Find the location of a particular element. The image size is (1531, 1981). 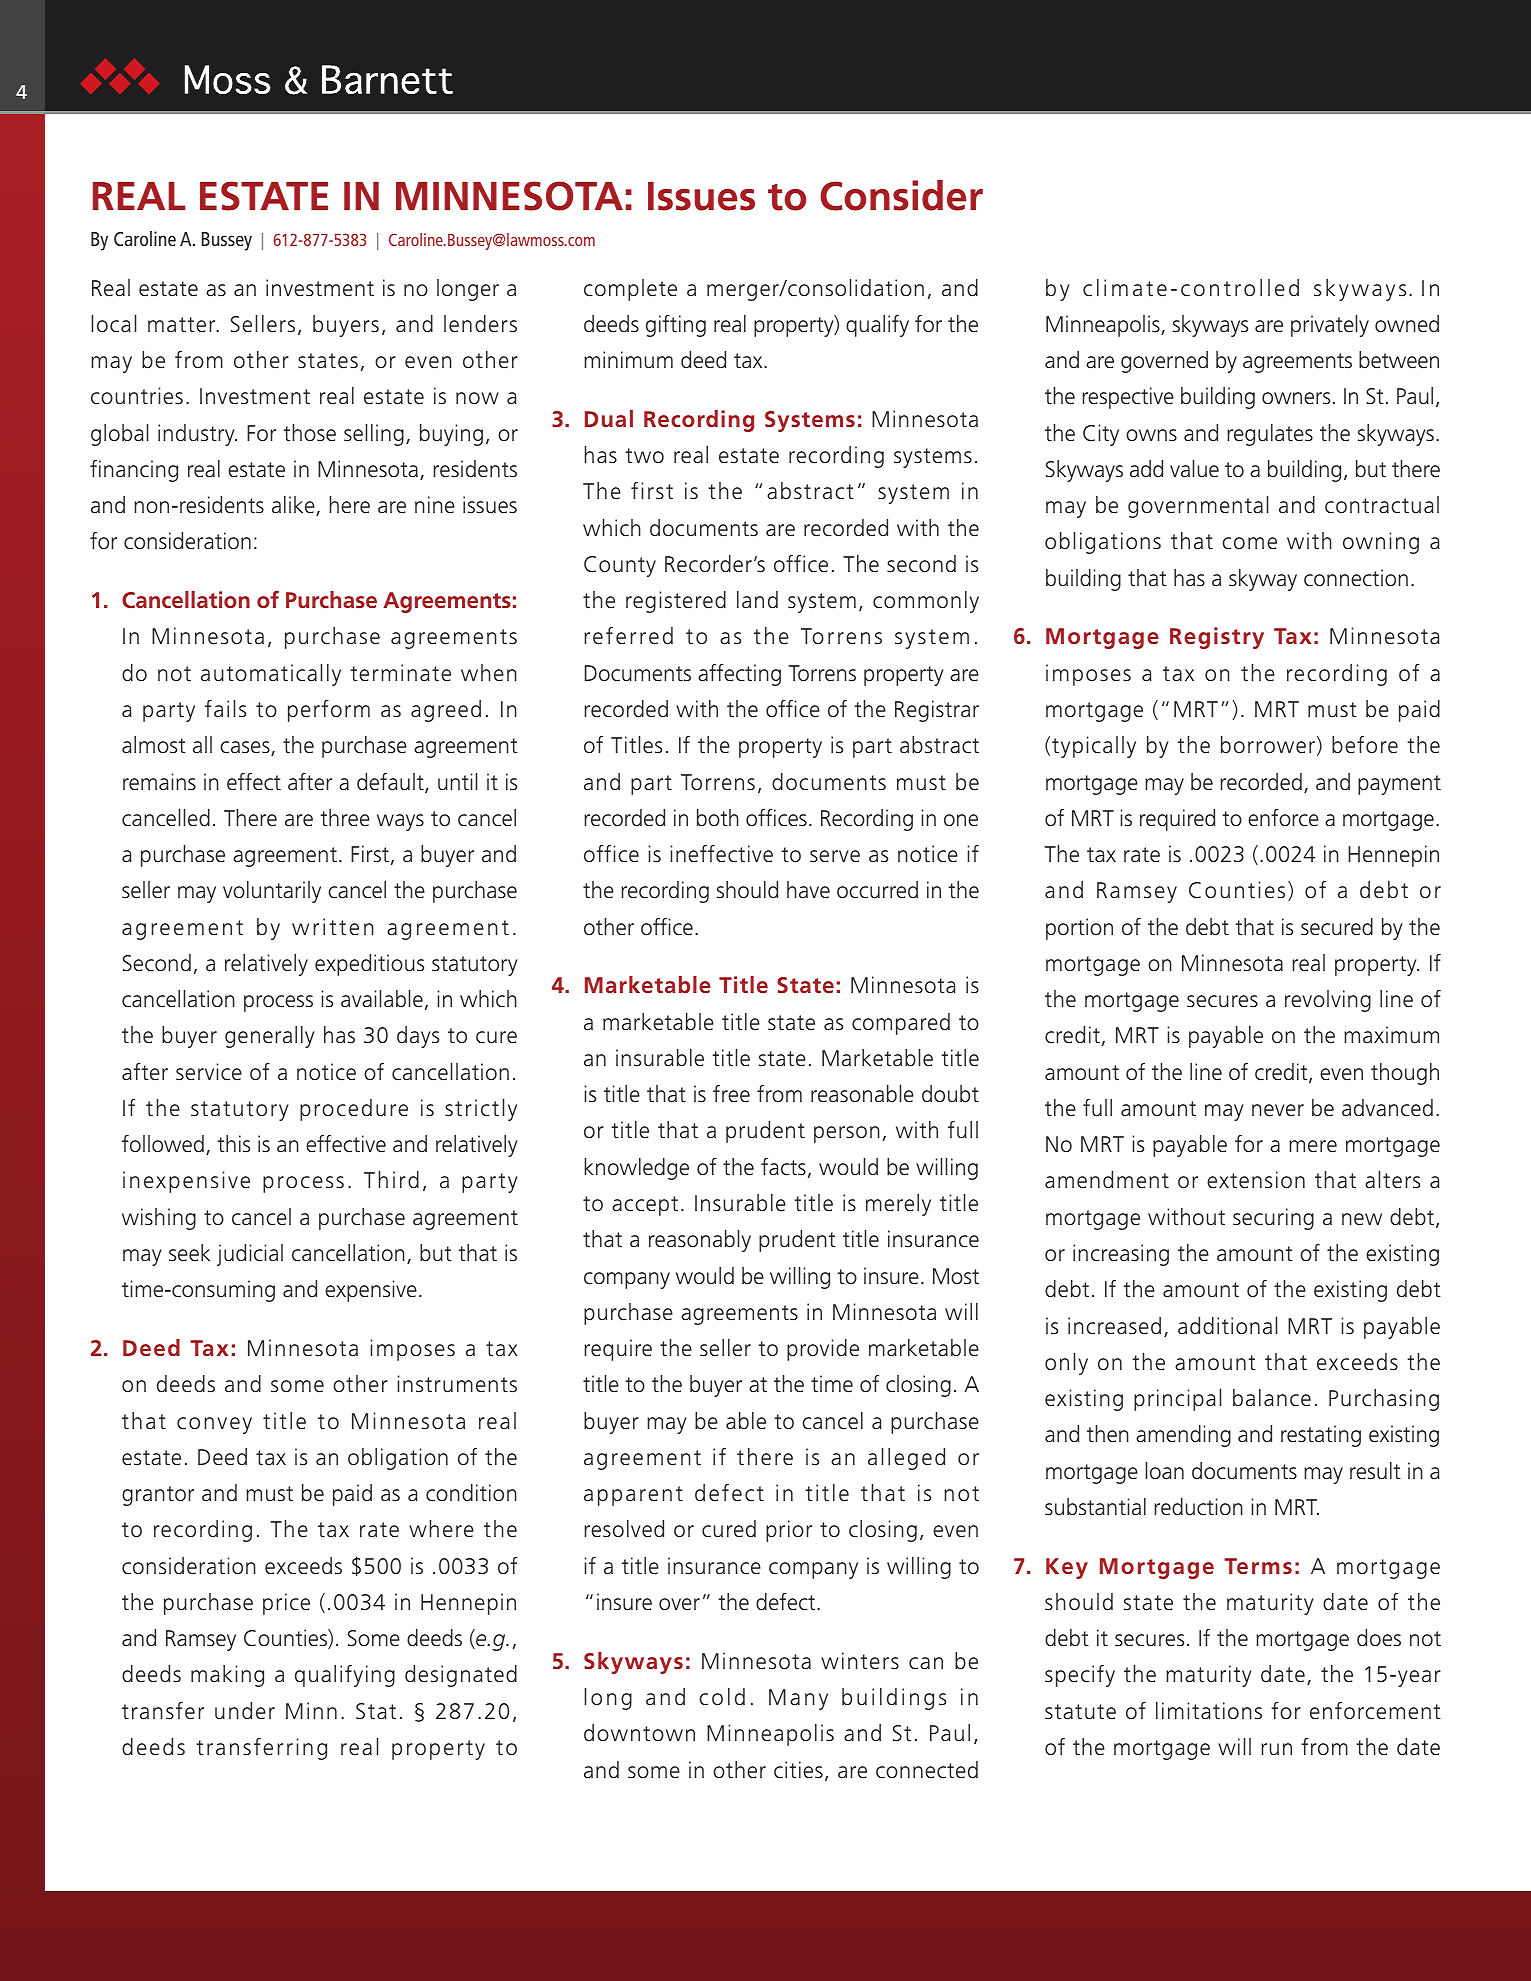

automatically is located at coordinates (271, 675).
